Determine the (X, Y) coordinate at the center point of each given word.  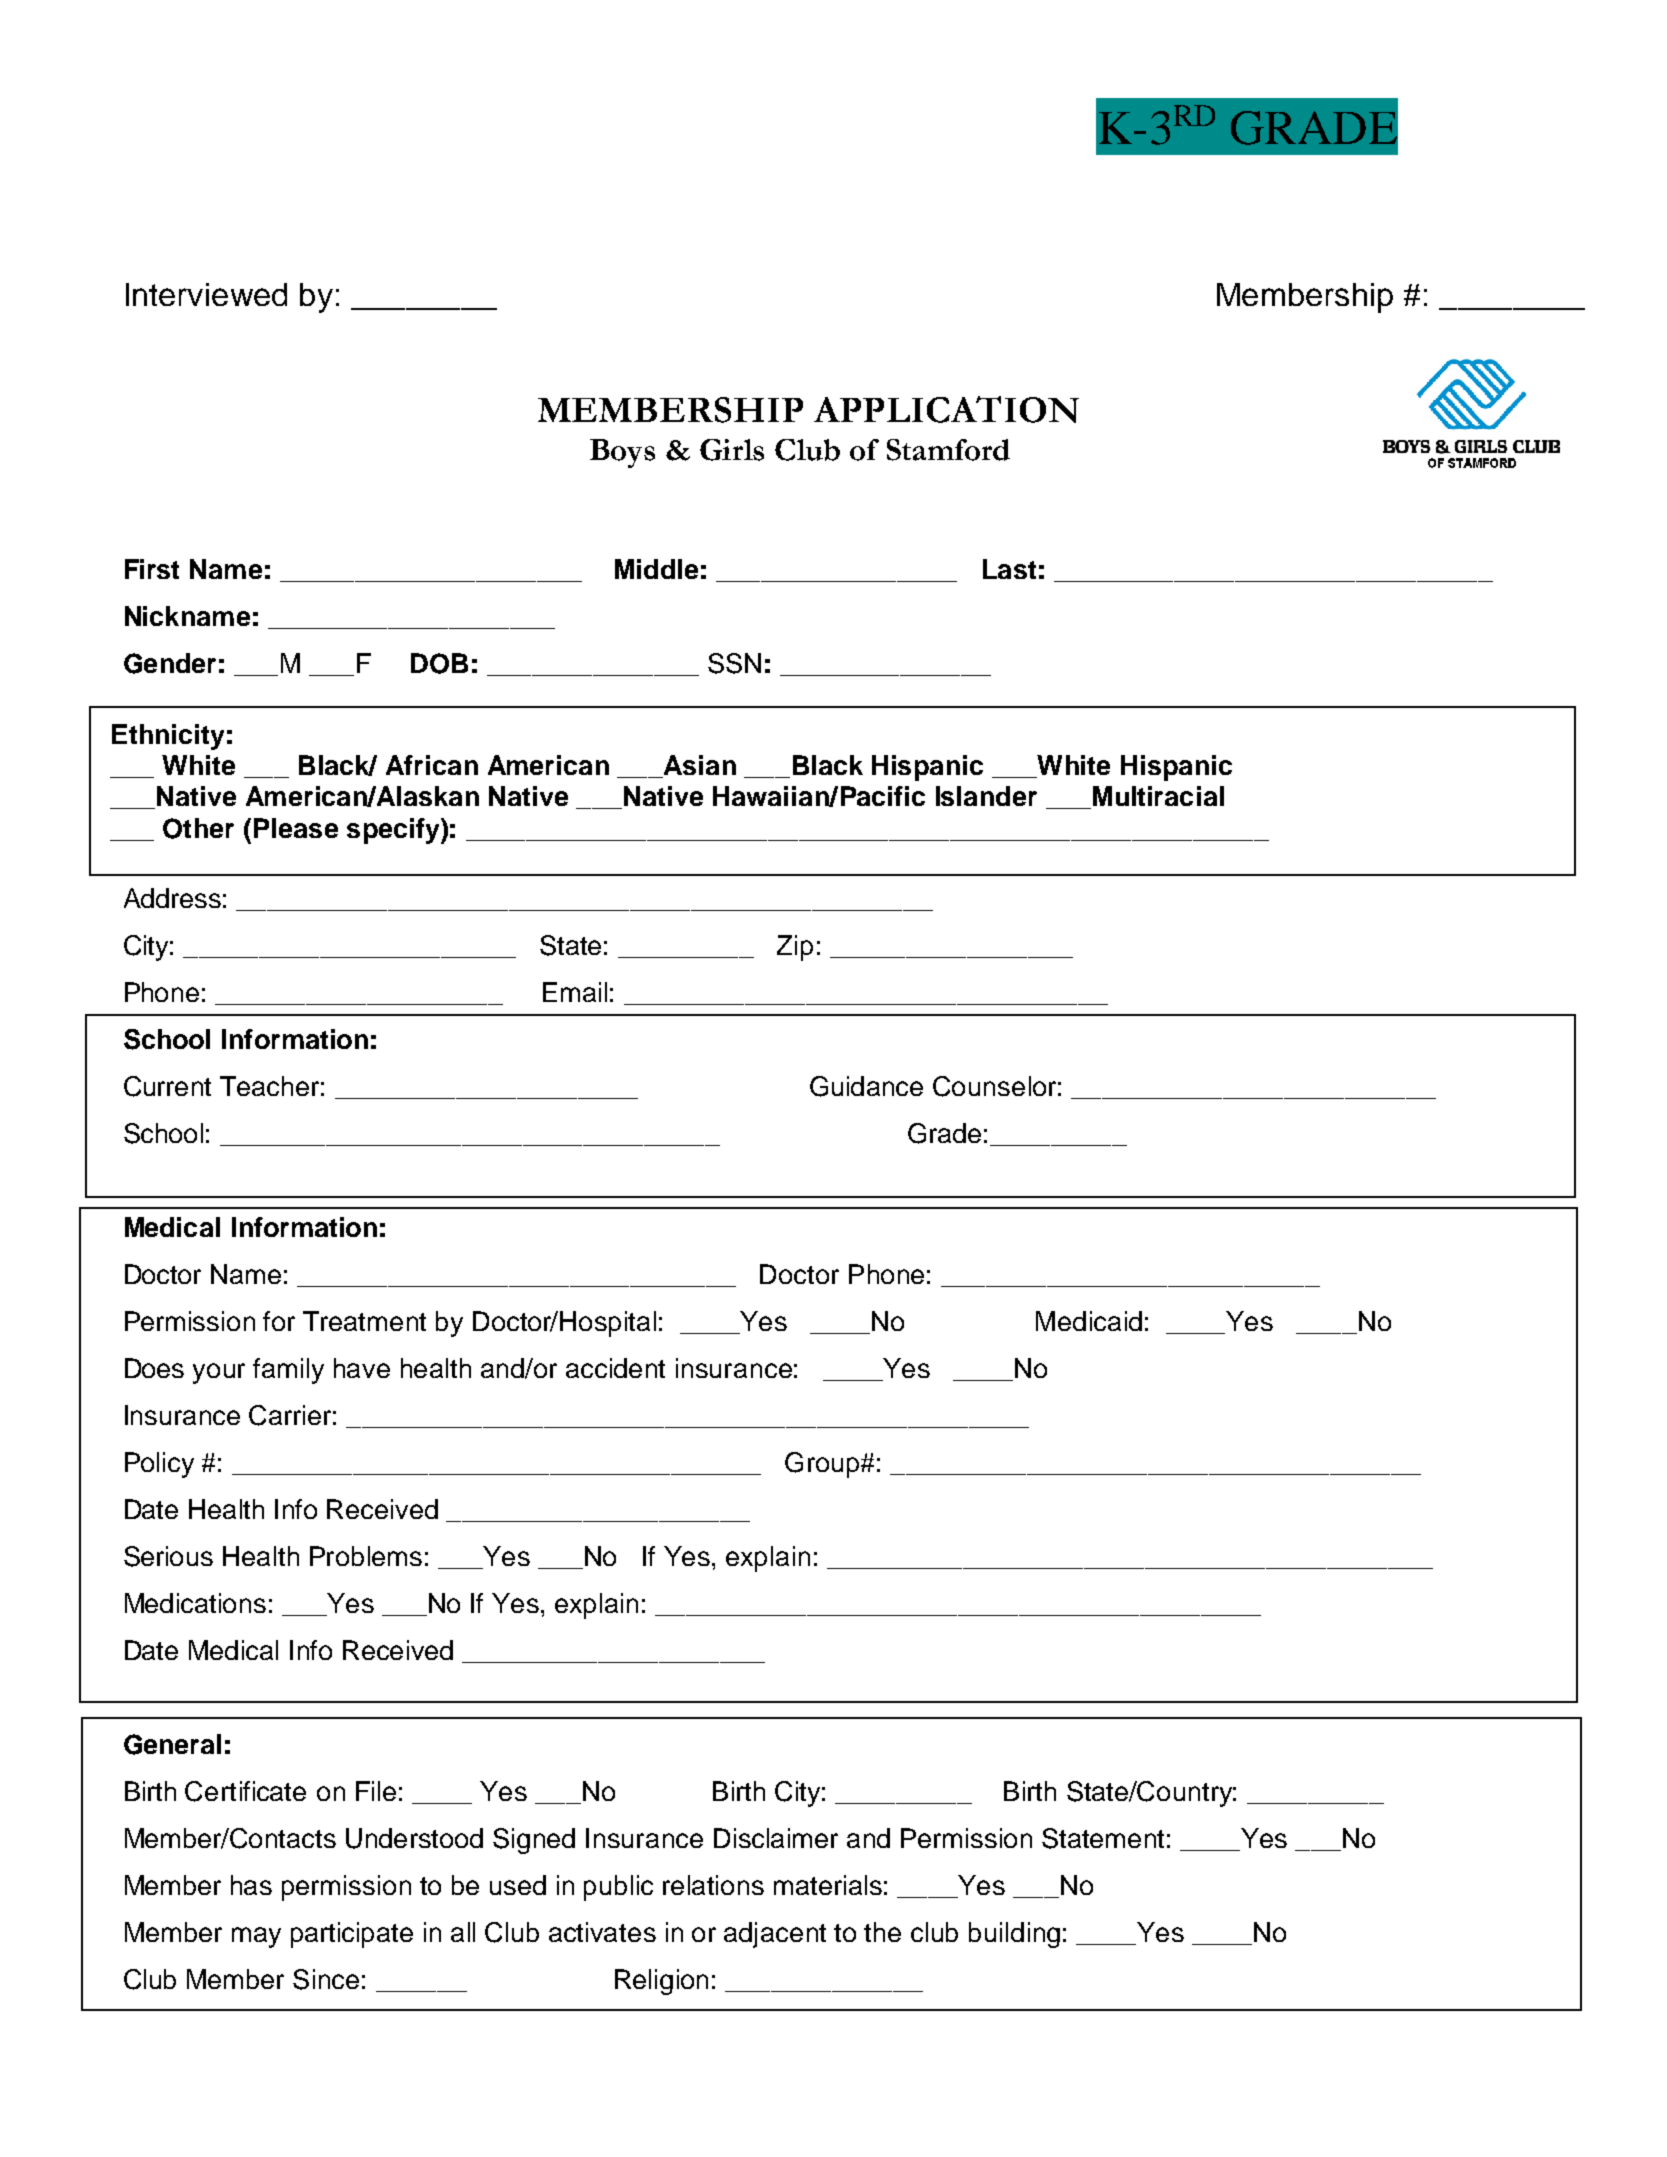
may (256, 1937)
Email (575, 992)
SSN (734, 663)
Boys (622, 453)
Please (296, 828)
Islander (986, 796)
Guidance (866, 1086)
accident (615, 1368)
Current (167, 1086)
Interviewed (206, 294)
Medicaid (1089, 1321)
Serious (168, 1556)
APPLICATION (946, 409)
